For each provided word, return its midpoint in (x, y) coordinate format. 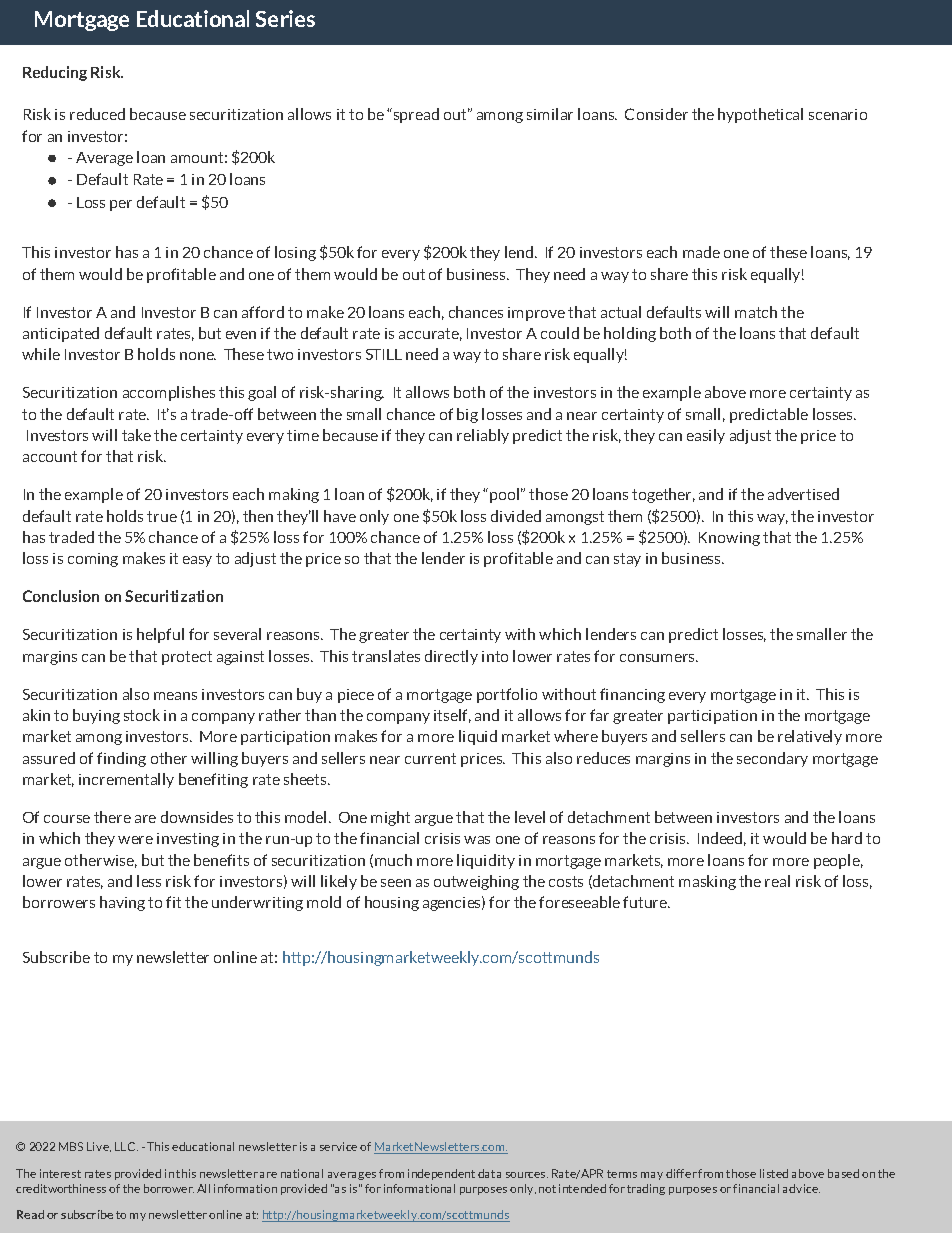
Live (99, 1147)
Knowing (729, 539)
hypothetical (760, 115)
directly (451, 657)
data (489, 1173)
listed (774, 1173)
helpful (160, 635)
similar (550, 114)
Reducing (55, 73)
